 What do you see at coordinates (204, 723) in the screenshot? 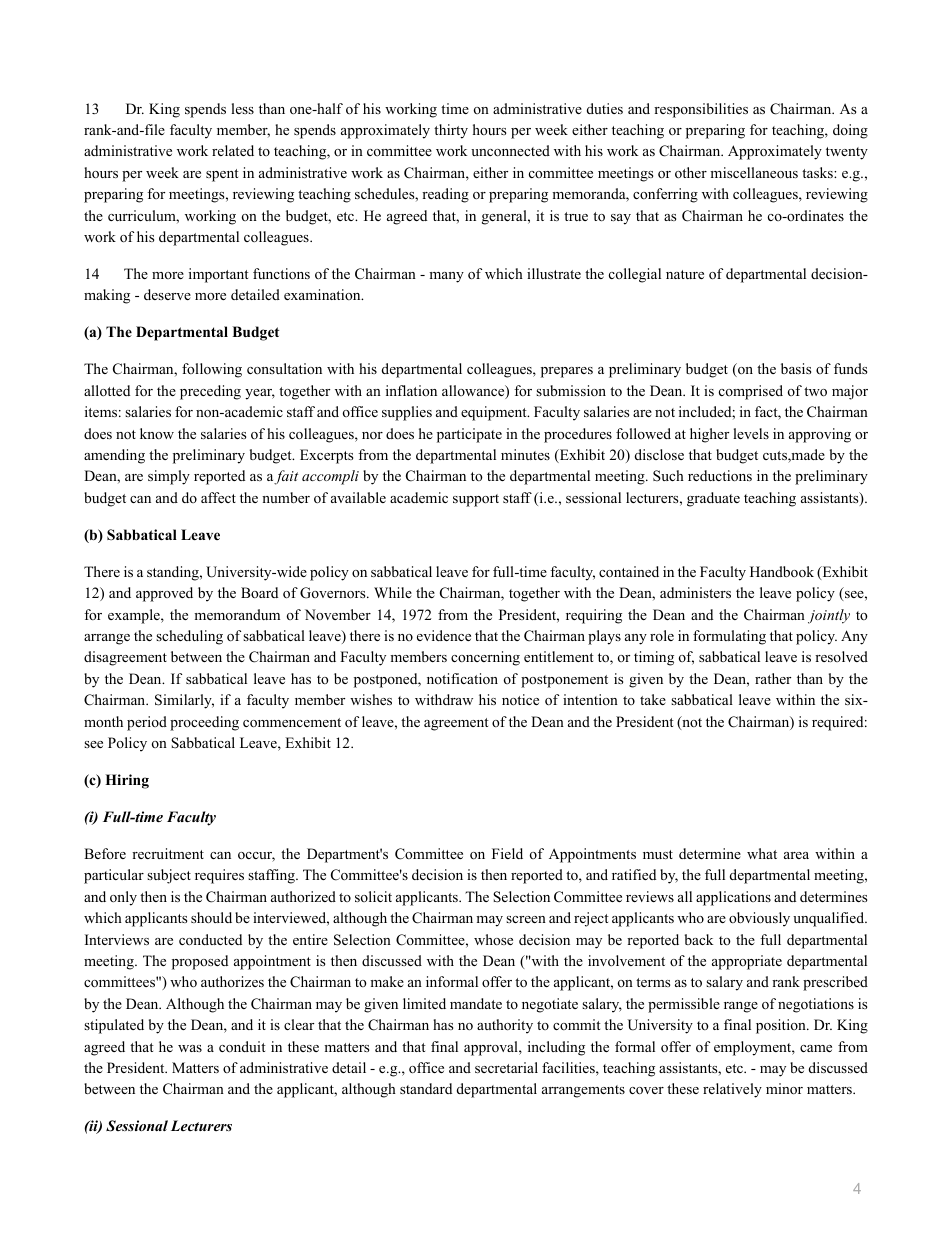
I see `proceeding` at bounding box center [204, 723].
